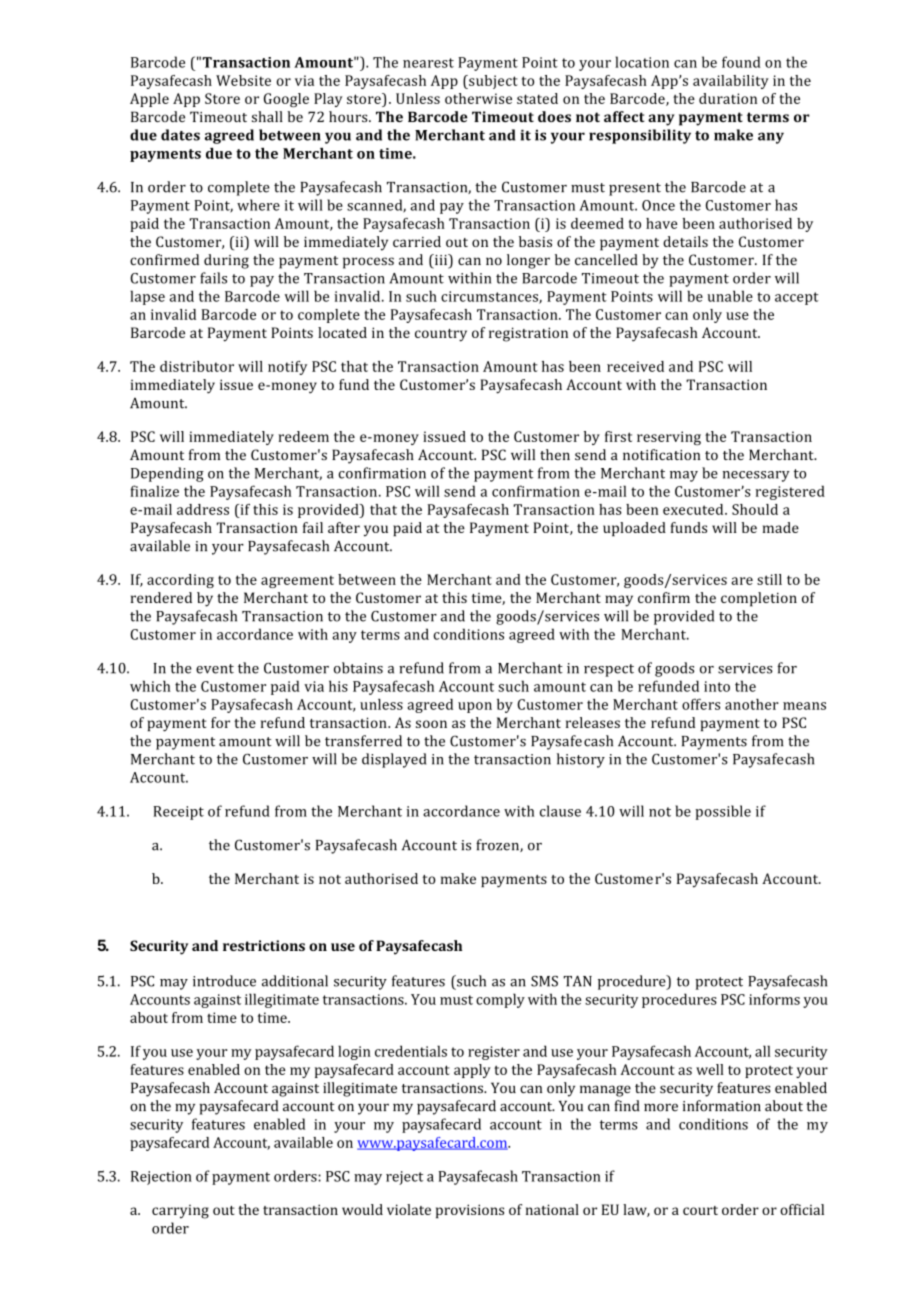 Image resolution: width=924 pixels, height=1308 pixels. What do you see at coordinates (470, 1211) in the page?
I see `provisions` at bounding box center [470, 1211].
